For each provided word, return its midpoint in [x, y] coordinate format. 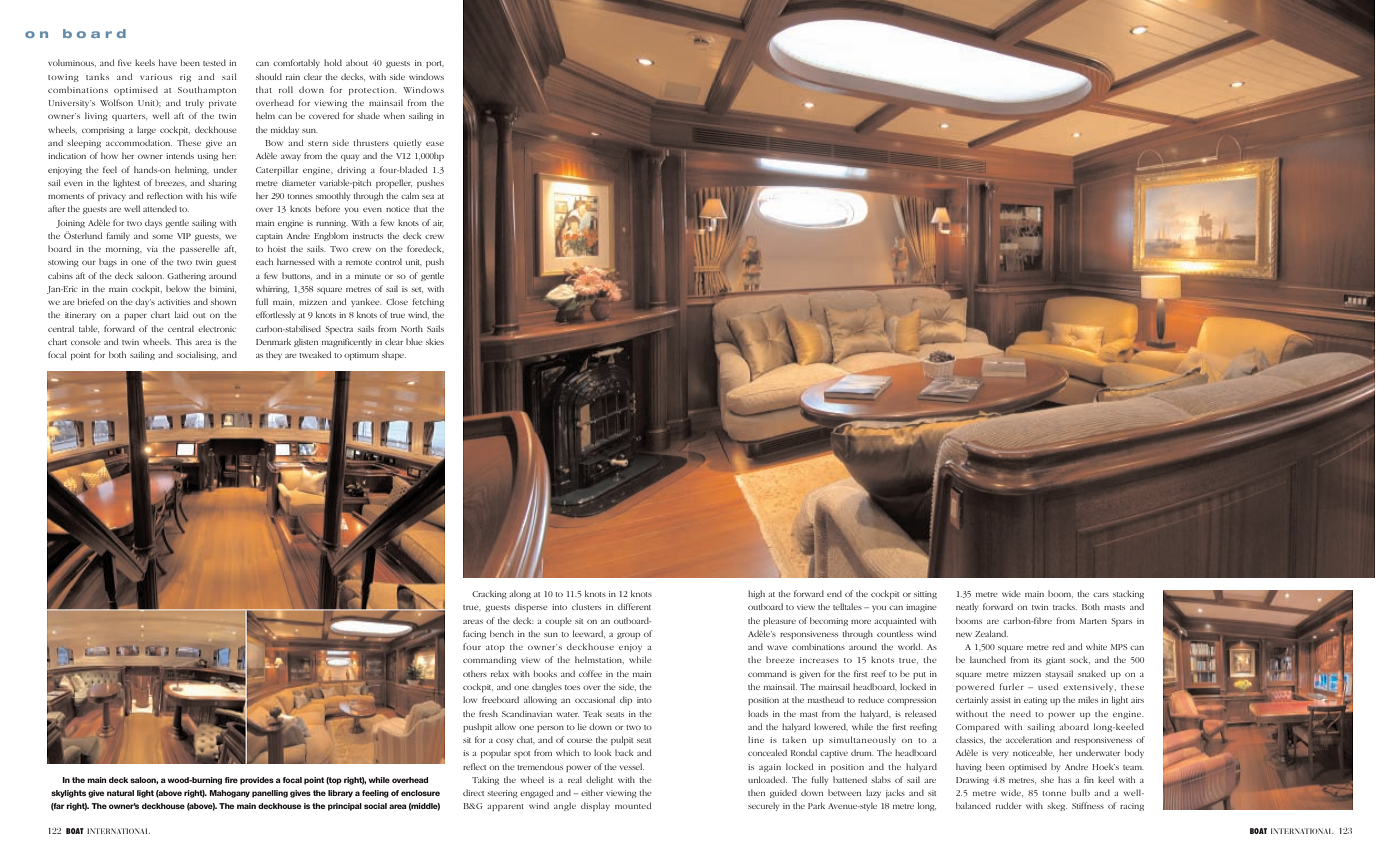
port [435, 64]
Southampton [207, 90]
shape [394, 355]
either [592, 792]
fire [231, 780]
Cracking [489, 594]
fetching [428, 302]
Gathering [186, 276]
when [394, 115]
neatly [967, 607]
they [274, 355]
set [417, 290]
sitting [925, 595]
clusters [586, 606]
